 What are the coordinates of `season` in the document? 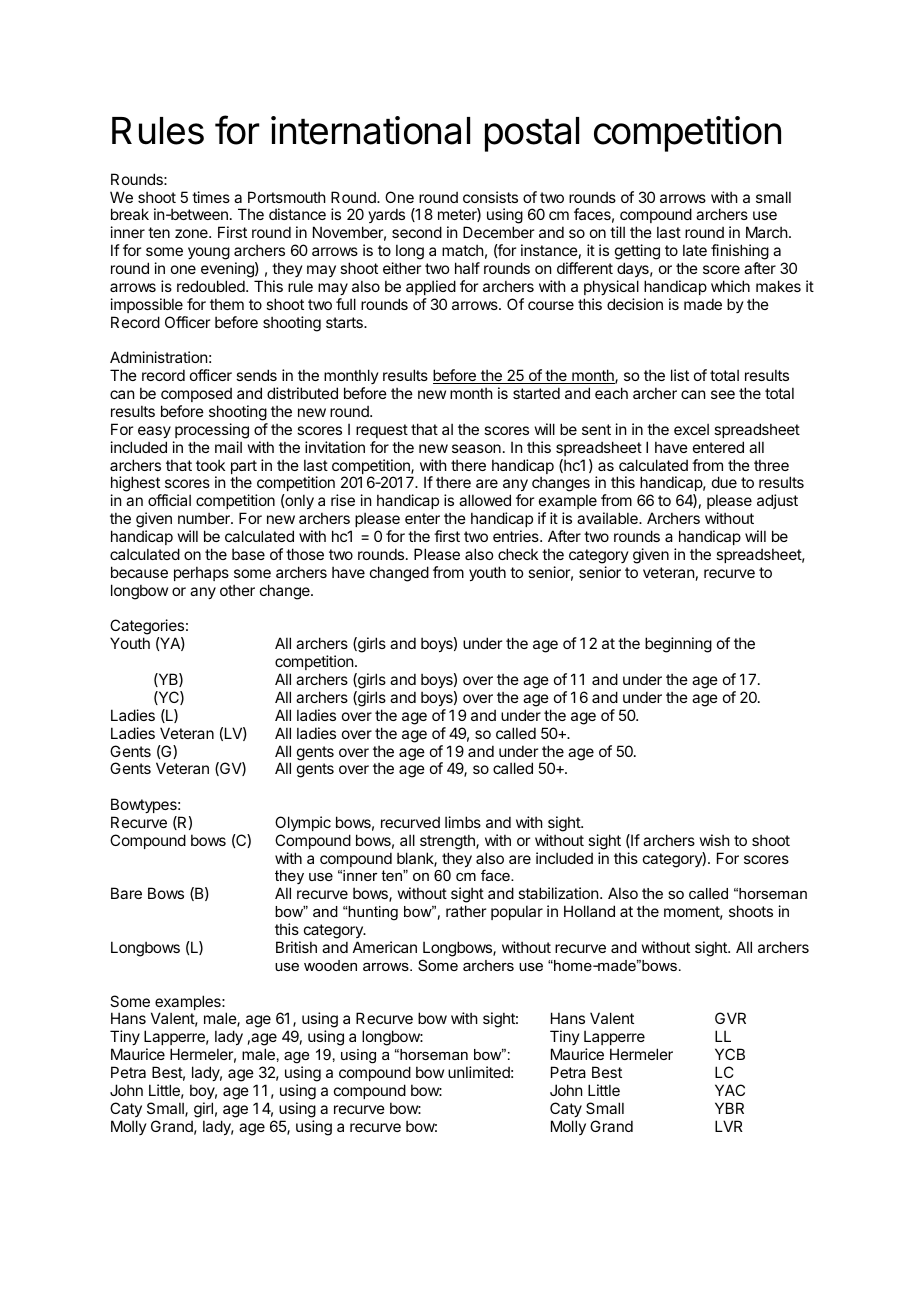 It's located at (476, 448).
